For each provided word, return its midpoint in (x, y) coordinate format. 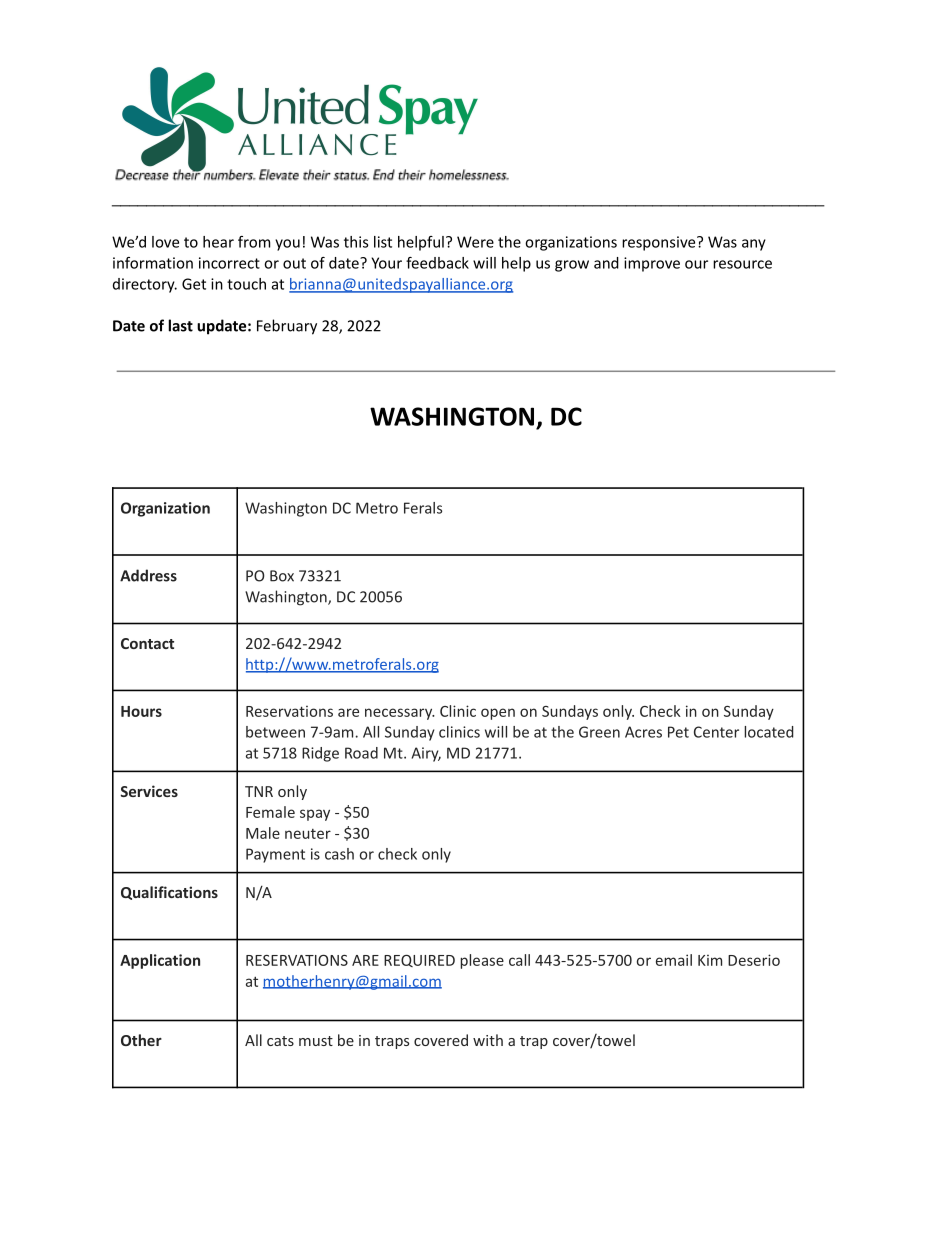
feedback (437, 263)
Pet (678, 732)
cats (280, 1041)
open (498, 714)
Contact (147, 643)
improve (652, 264)
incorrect (229, 263)
